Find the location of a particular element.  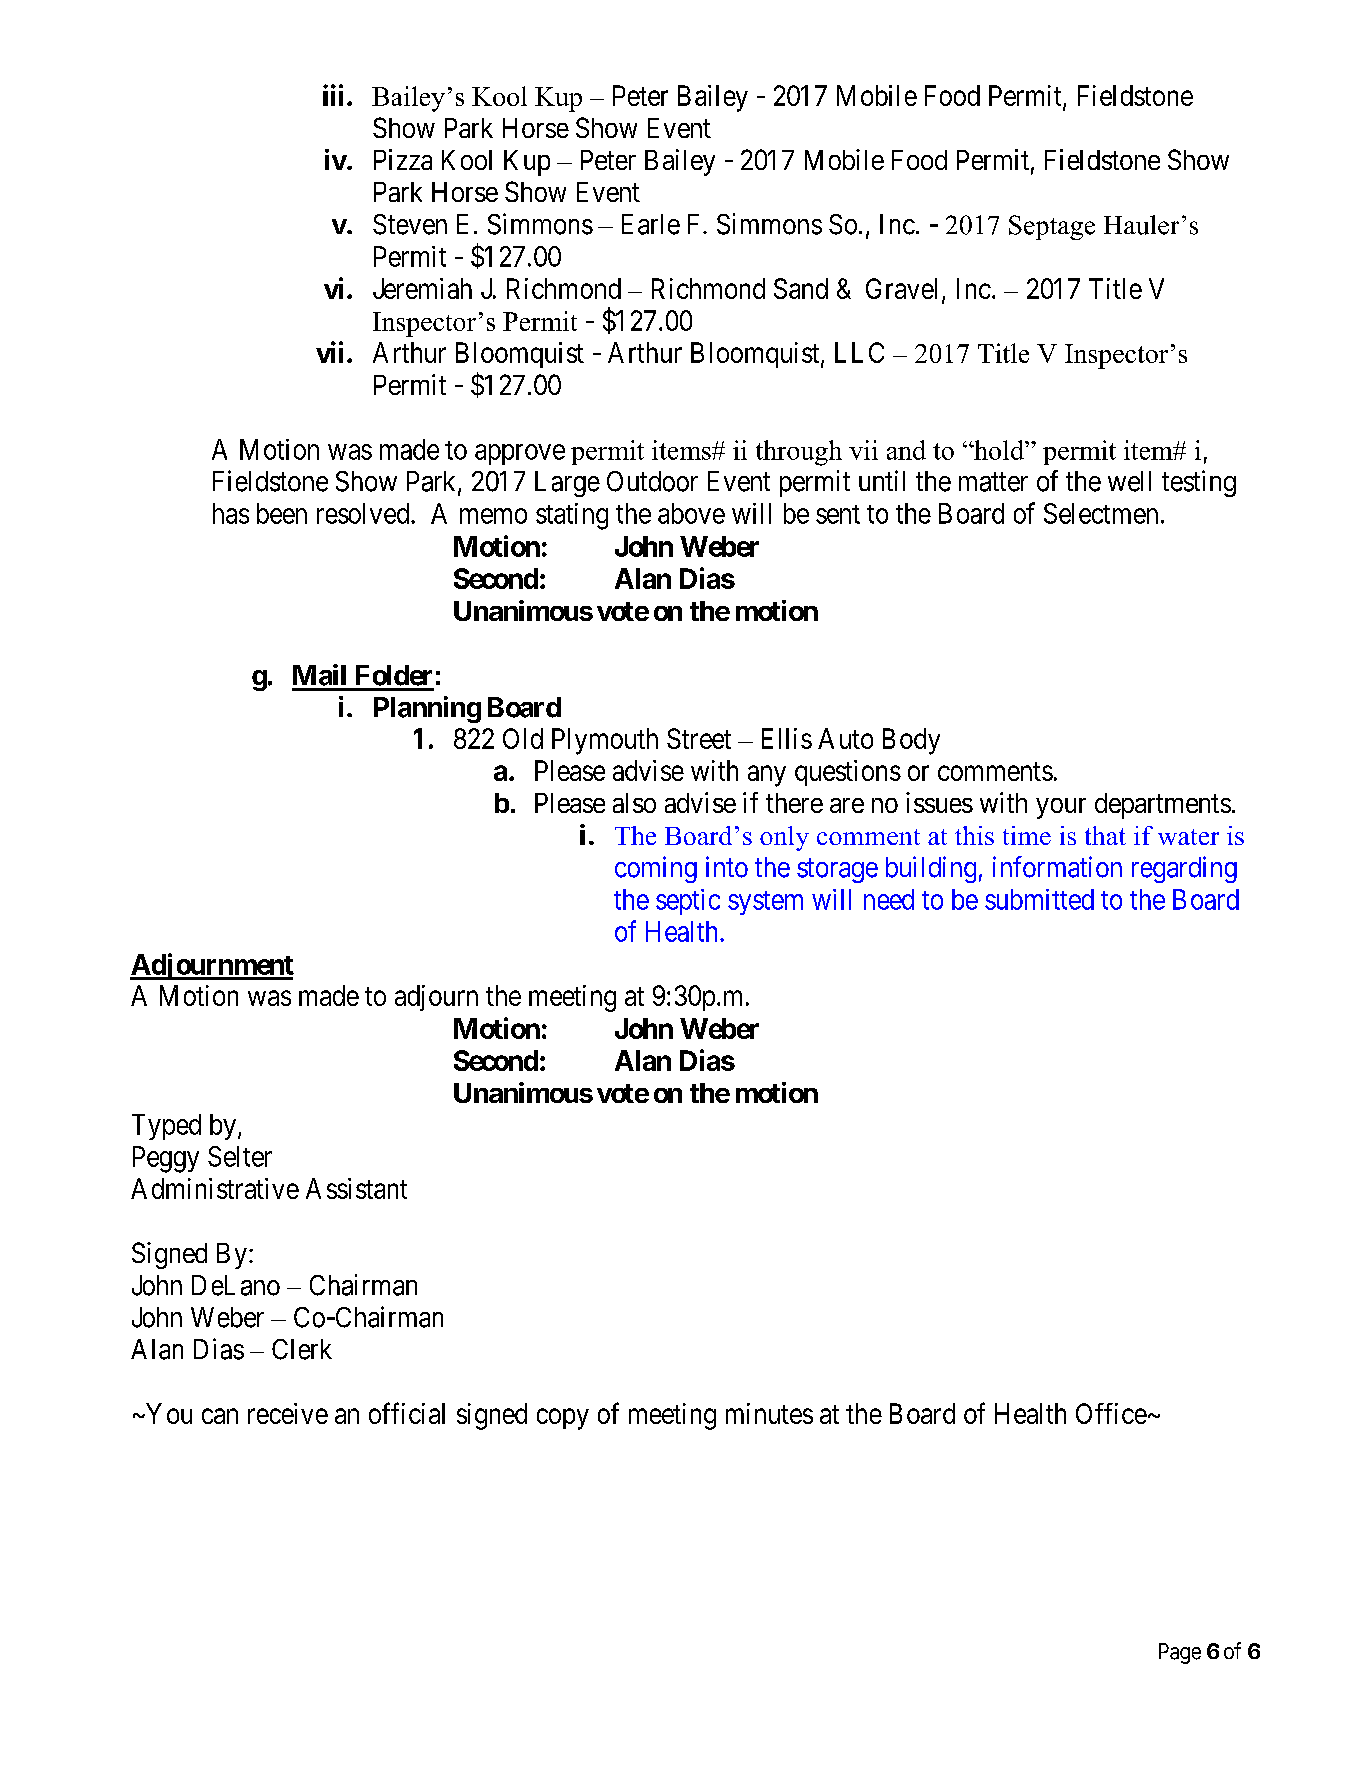

iii is located at coordinates (333, 95).
